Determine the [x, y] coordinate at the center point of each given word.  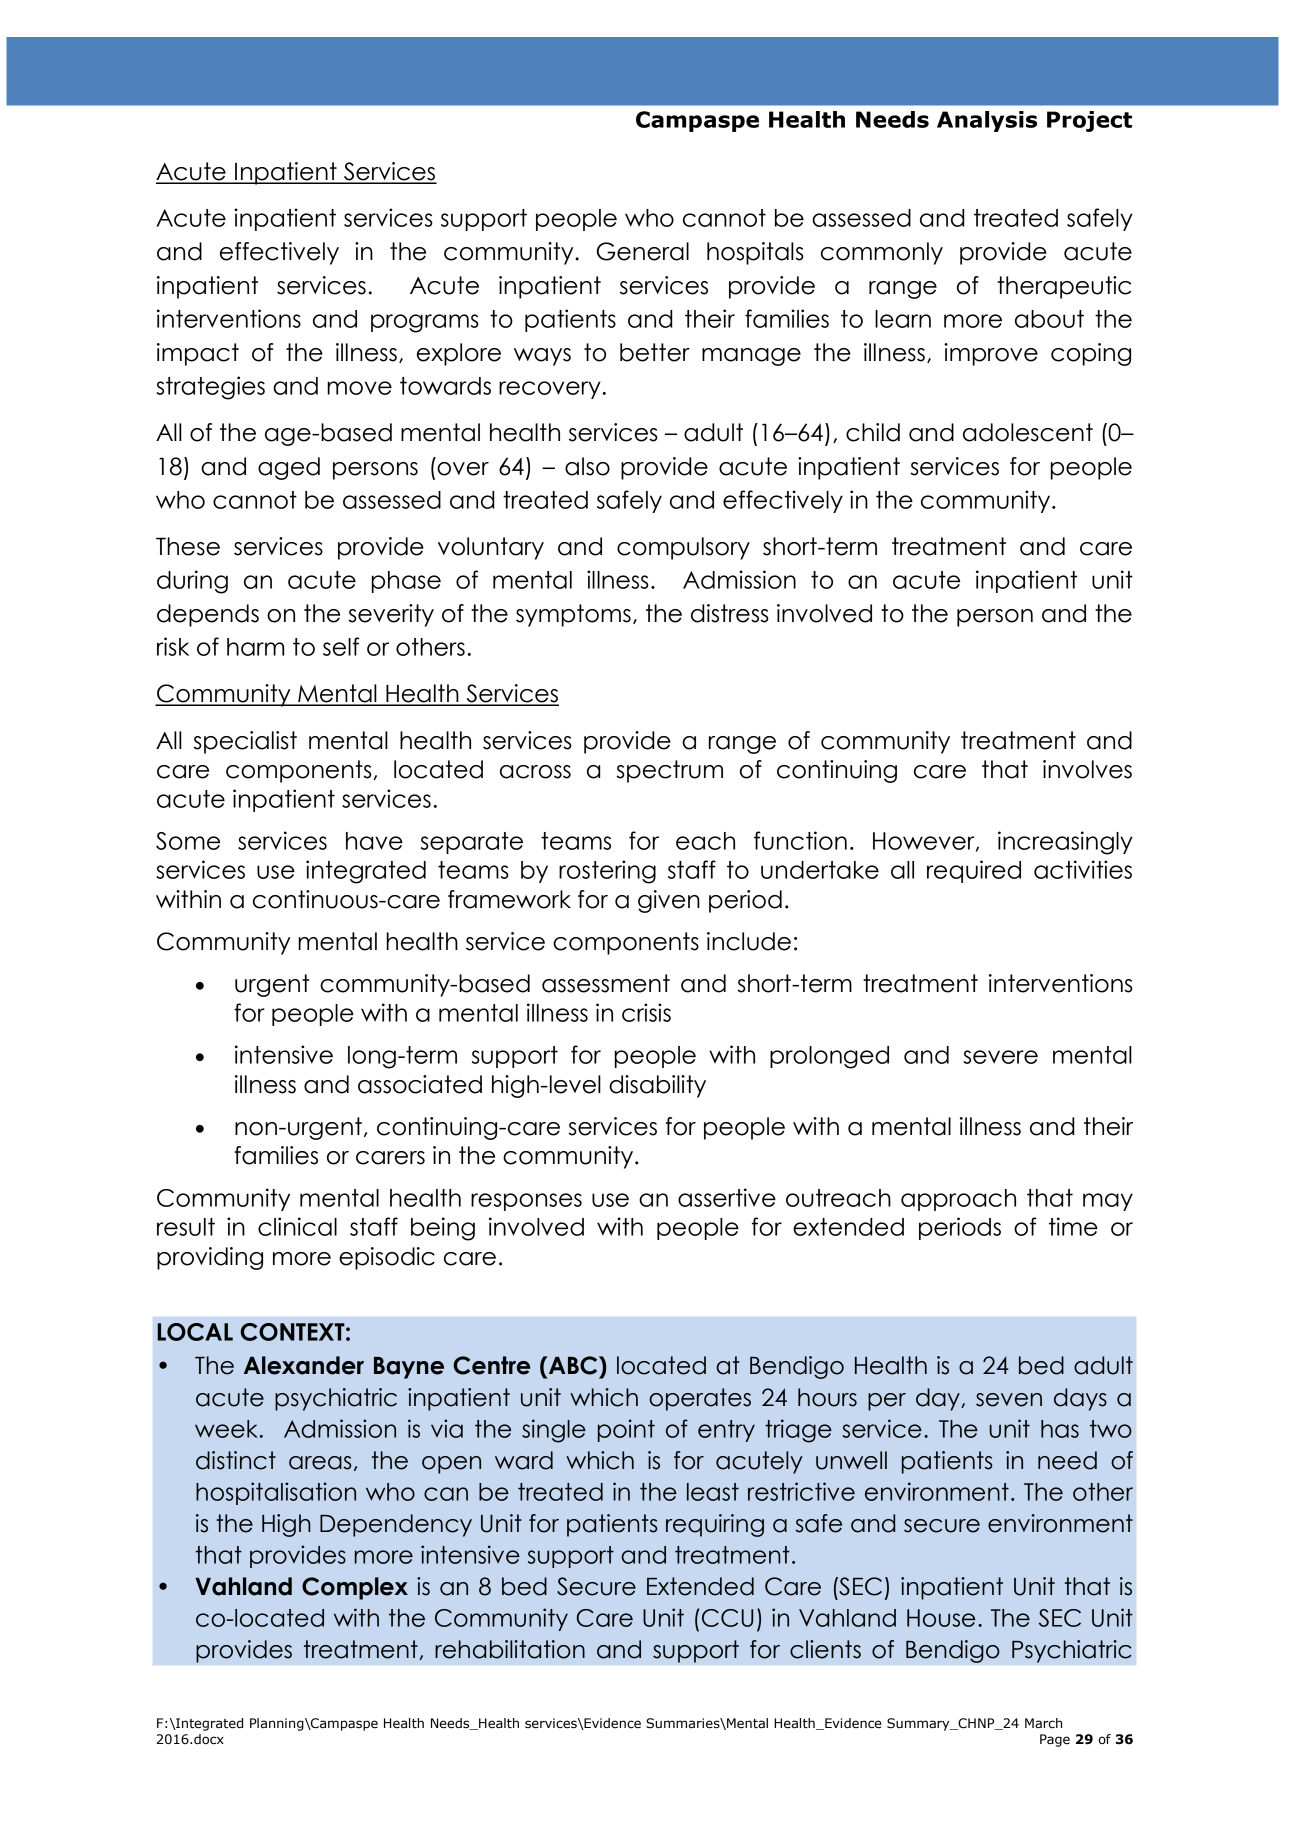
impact [198, 354]
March [1043, 1723]
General [643, 251]
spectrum [669, 771]
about [1049, 319]
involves [1087, 769]
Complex [355, 1588]
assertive [727, 1197]
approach [958, 1200]
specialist [245, 742]
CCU [727, 1618]
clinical [297, 1226]
